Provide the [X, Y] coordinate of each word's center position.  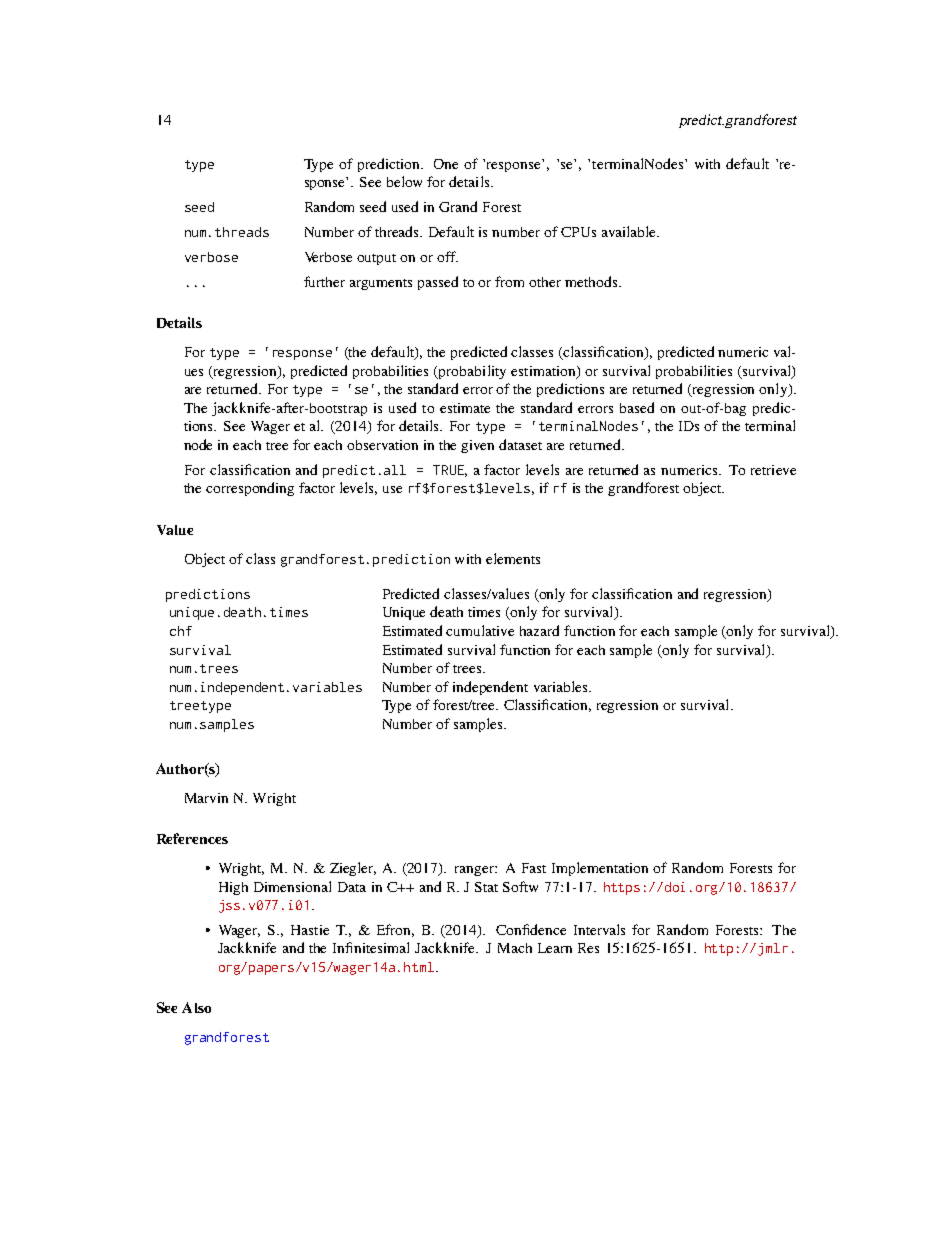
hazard [539, 630]
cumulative [480, 630]
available [630, 231]
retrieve [773, 470]
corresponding [250, 489]
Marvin [206, 798]
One [446, 164]
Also [196, 1007]
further [324, 281]
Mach [515, 948]
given [477, 446]
